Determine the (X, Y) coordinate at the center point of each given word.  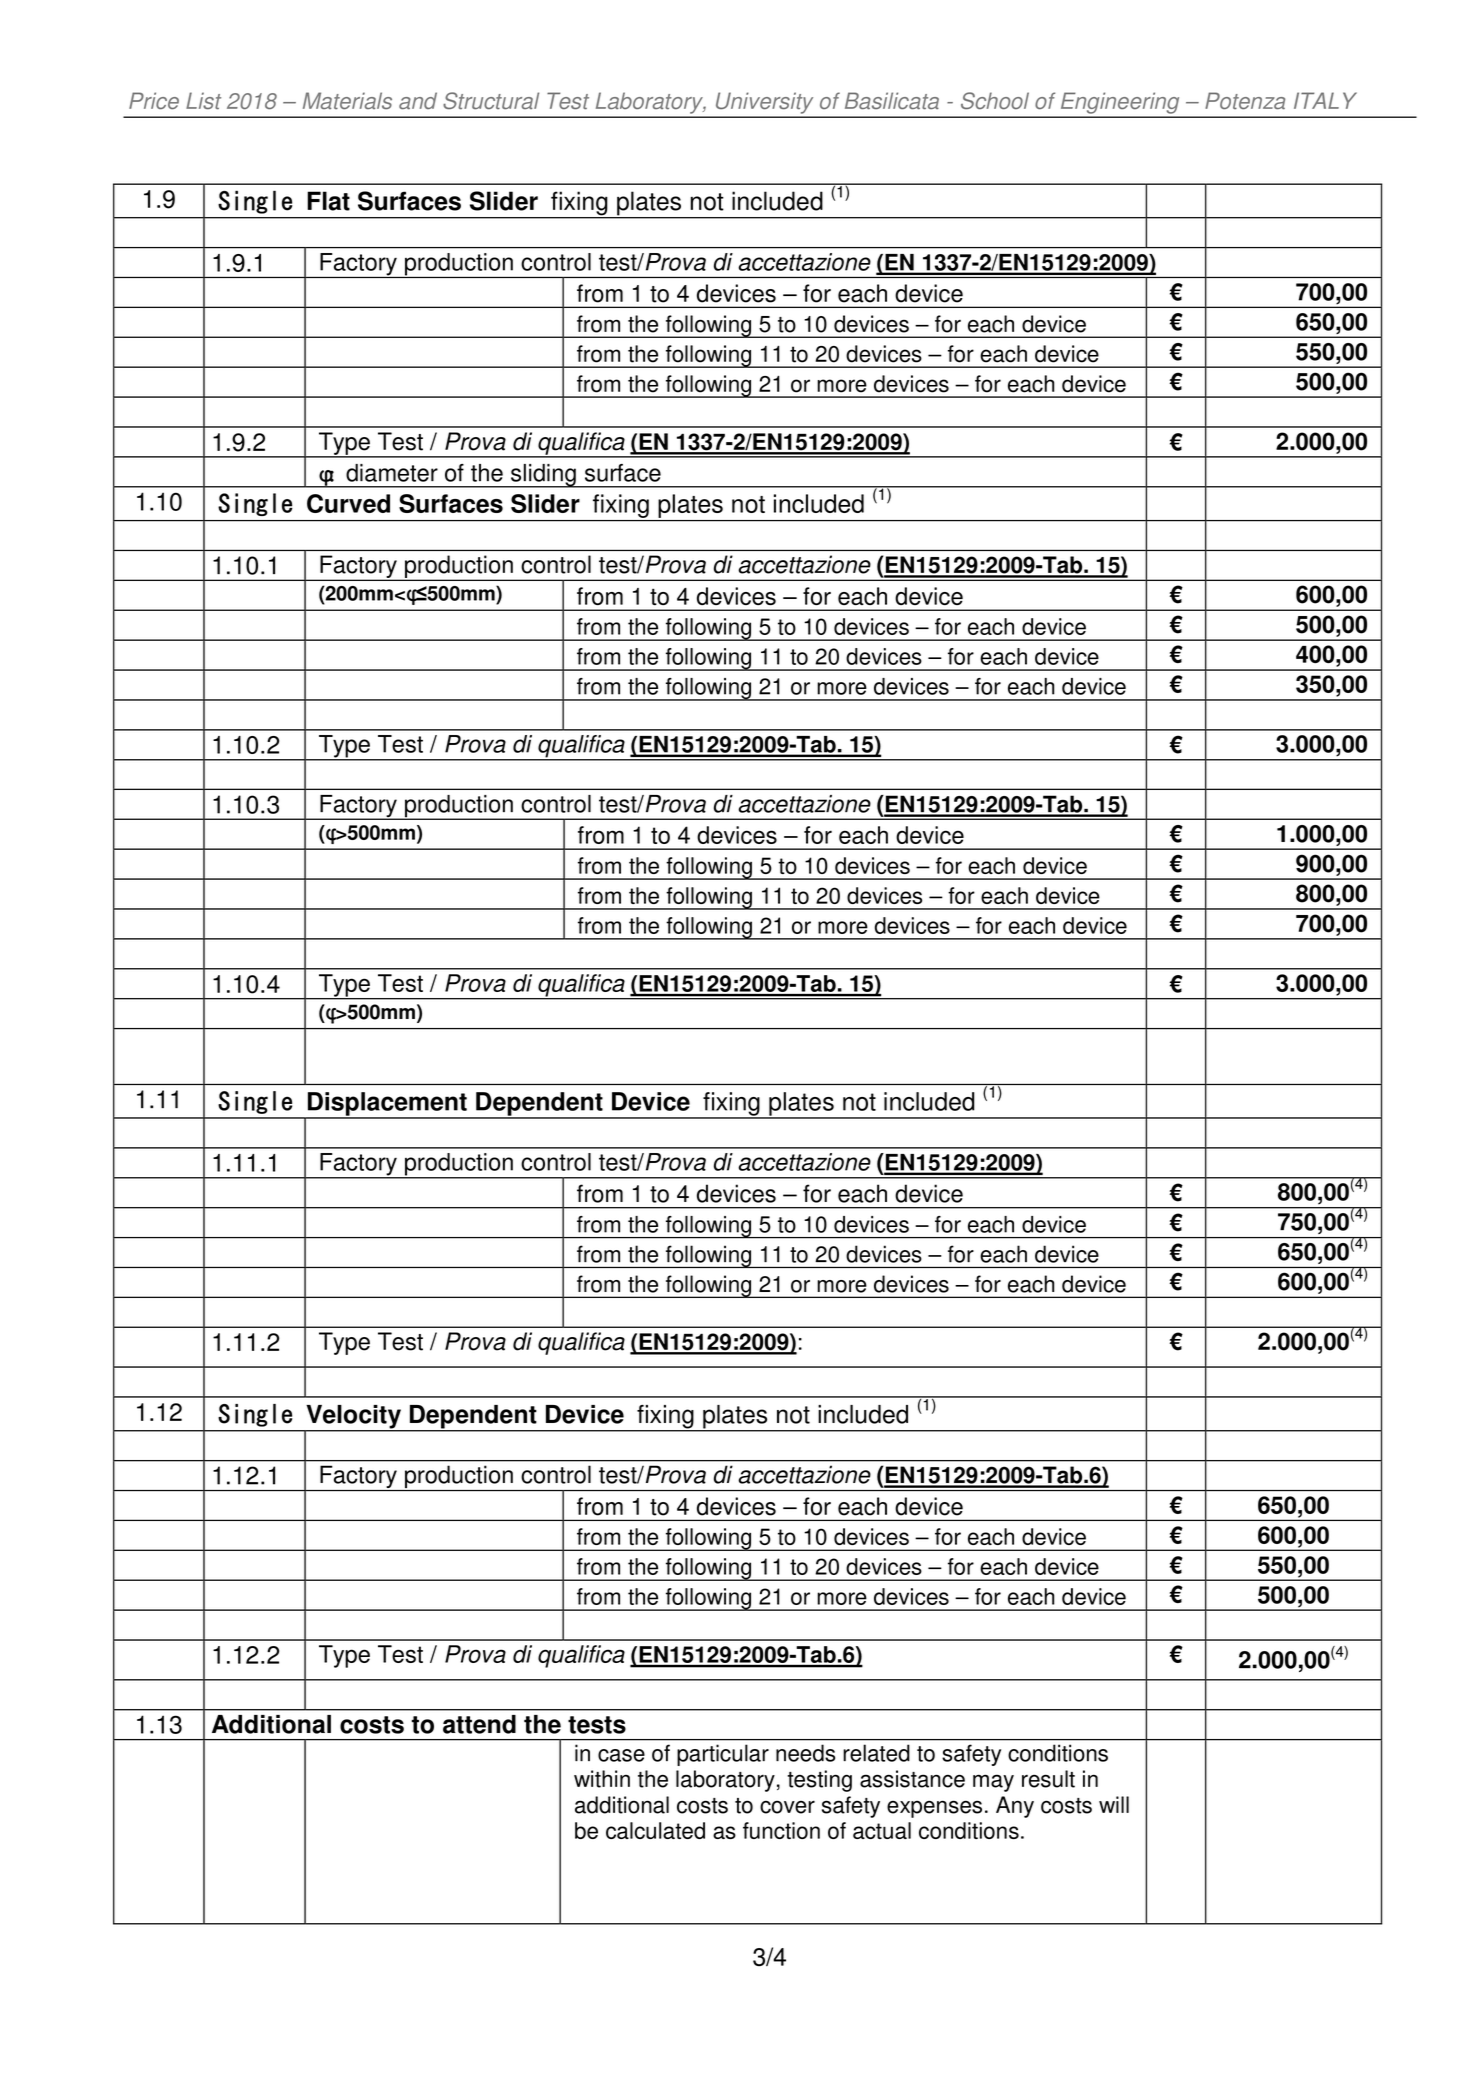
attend (479, 1724)
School (995, 100)
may (993, 1783)
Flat (328, 201)
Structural (491, 101)
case (621, 1755)
